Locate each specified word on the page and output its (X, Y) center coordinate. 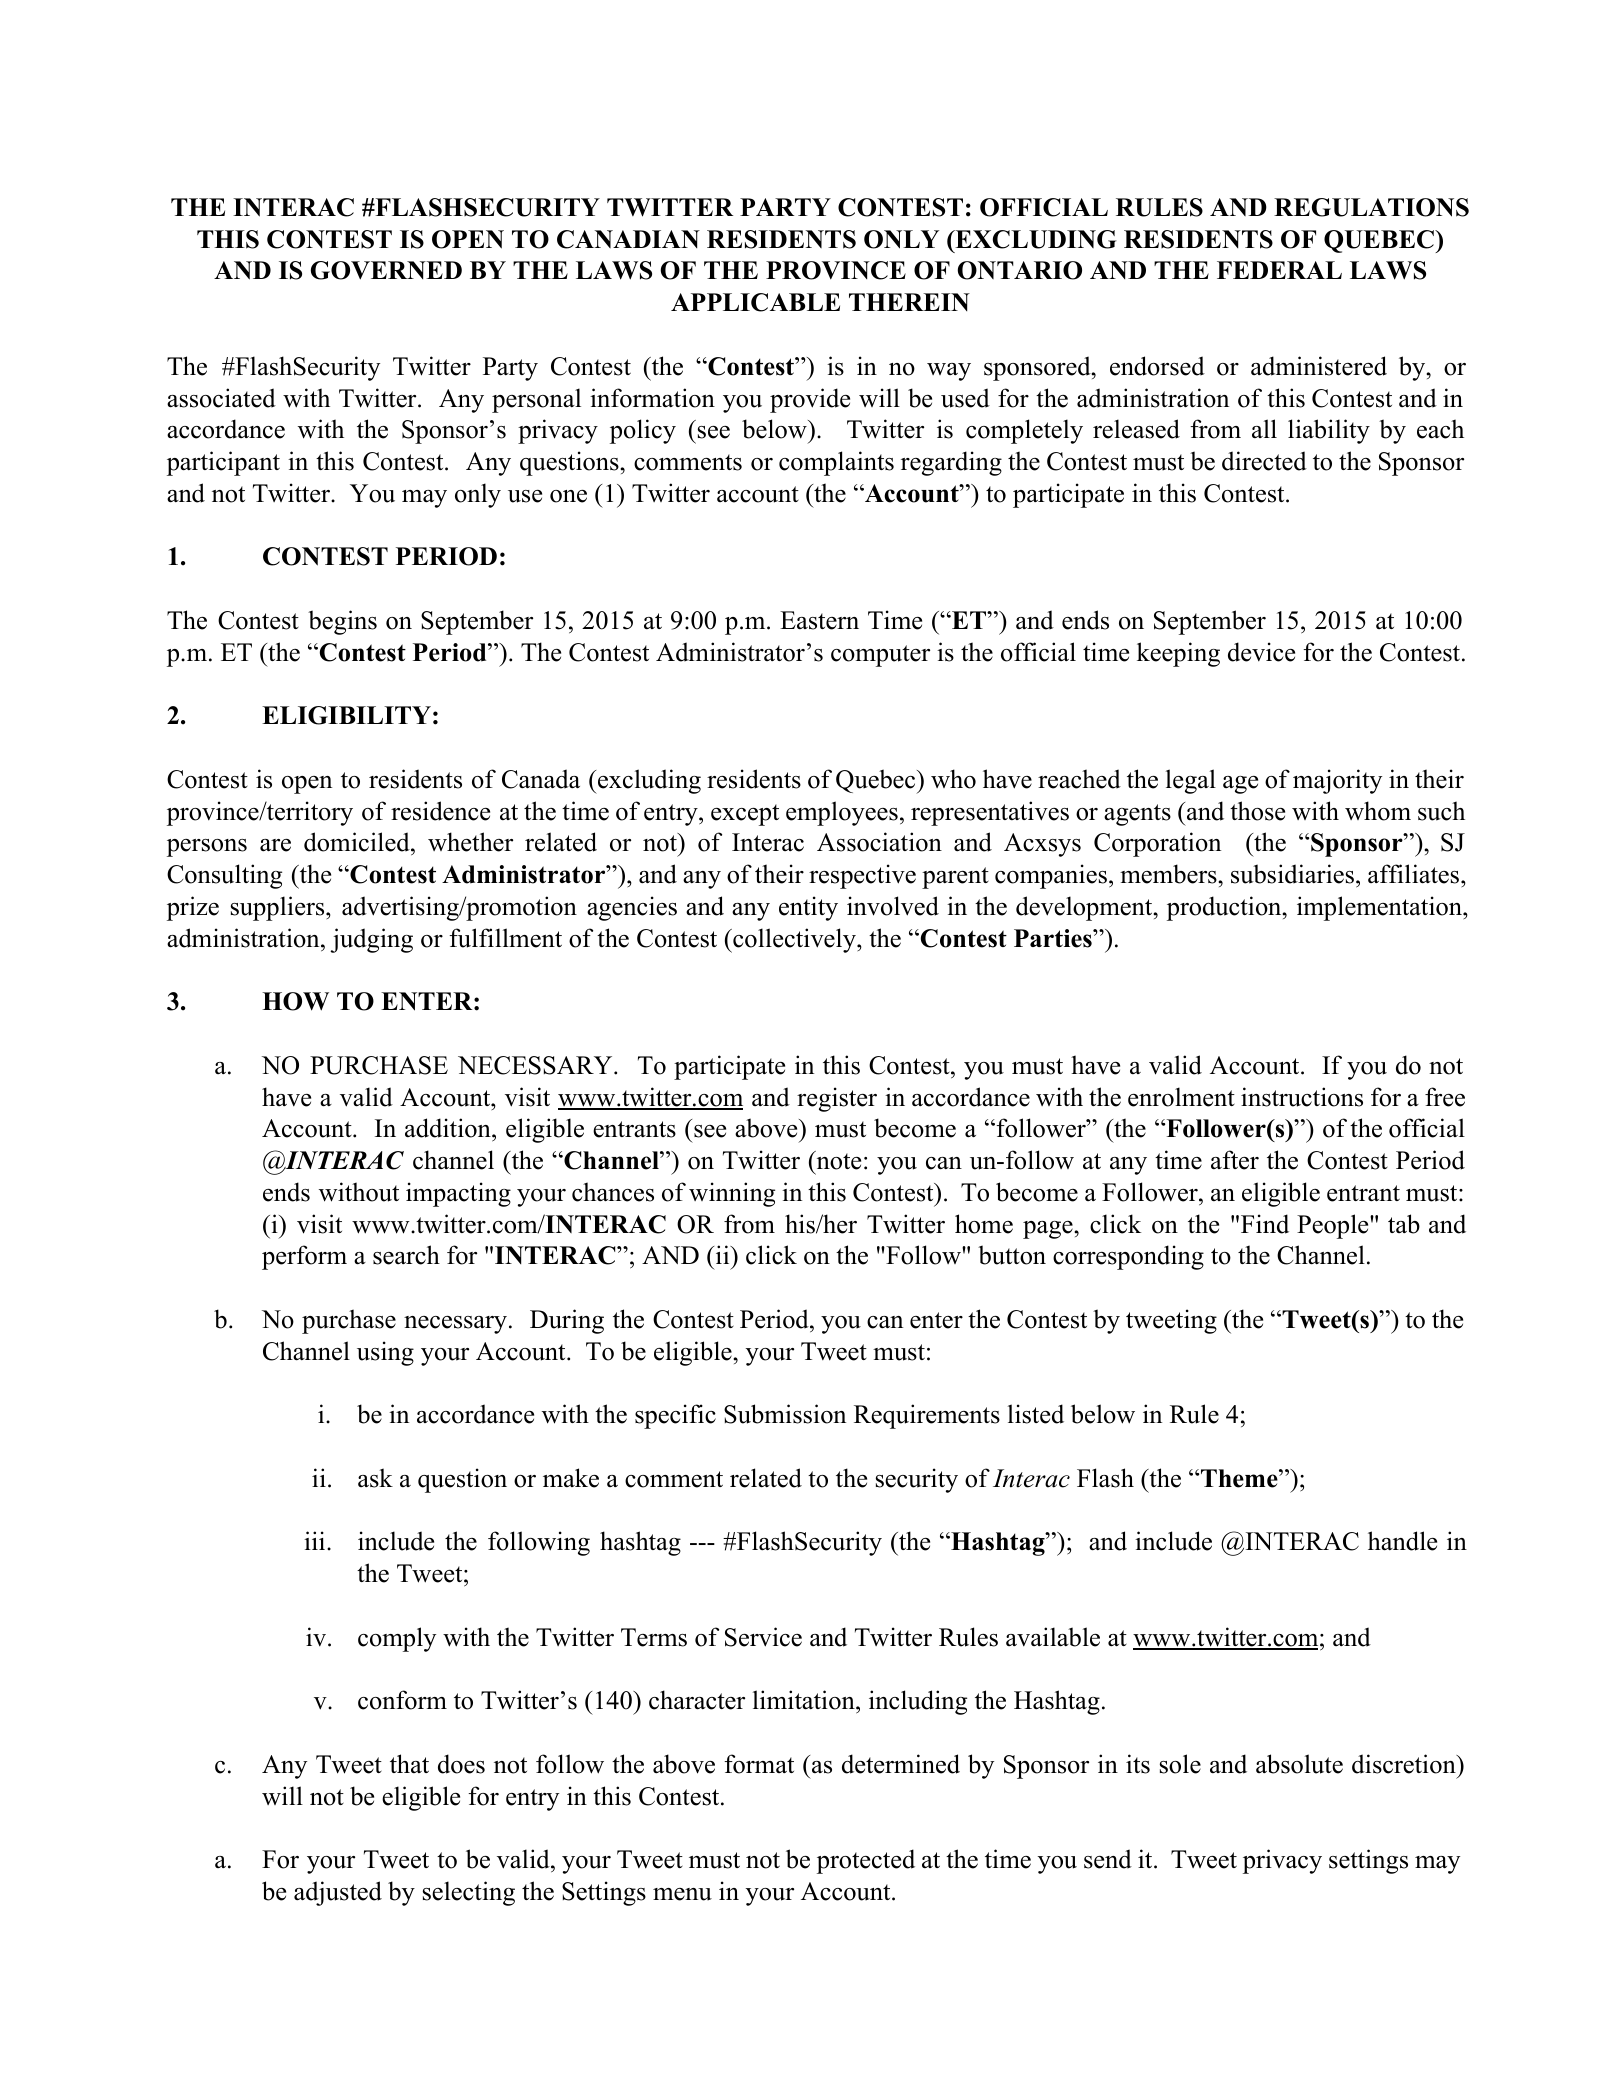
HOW (295, 1001)
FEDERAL (1279, 270)
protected (866, 1861)
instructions (1302, 1097)
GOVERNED (386, 270)
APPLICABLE (755, 302)
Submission (785, 1414)
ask (375, 1478)
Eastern (819, 620)
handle (1402, 1541)
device (1261, 652)
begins (342, 622)
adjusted (338, 1893)
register (837, 1099)
